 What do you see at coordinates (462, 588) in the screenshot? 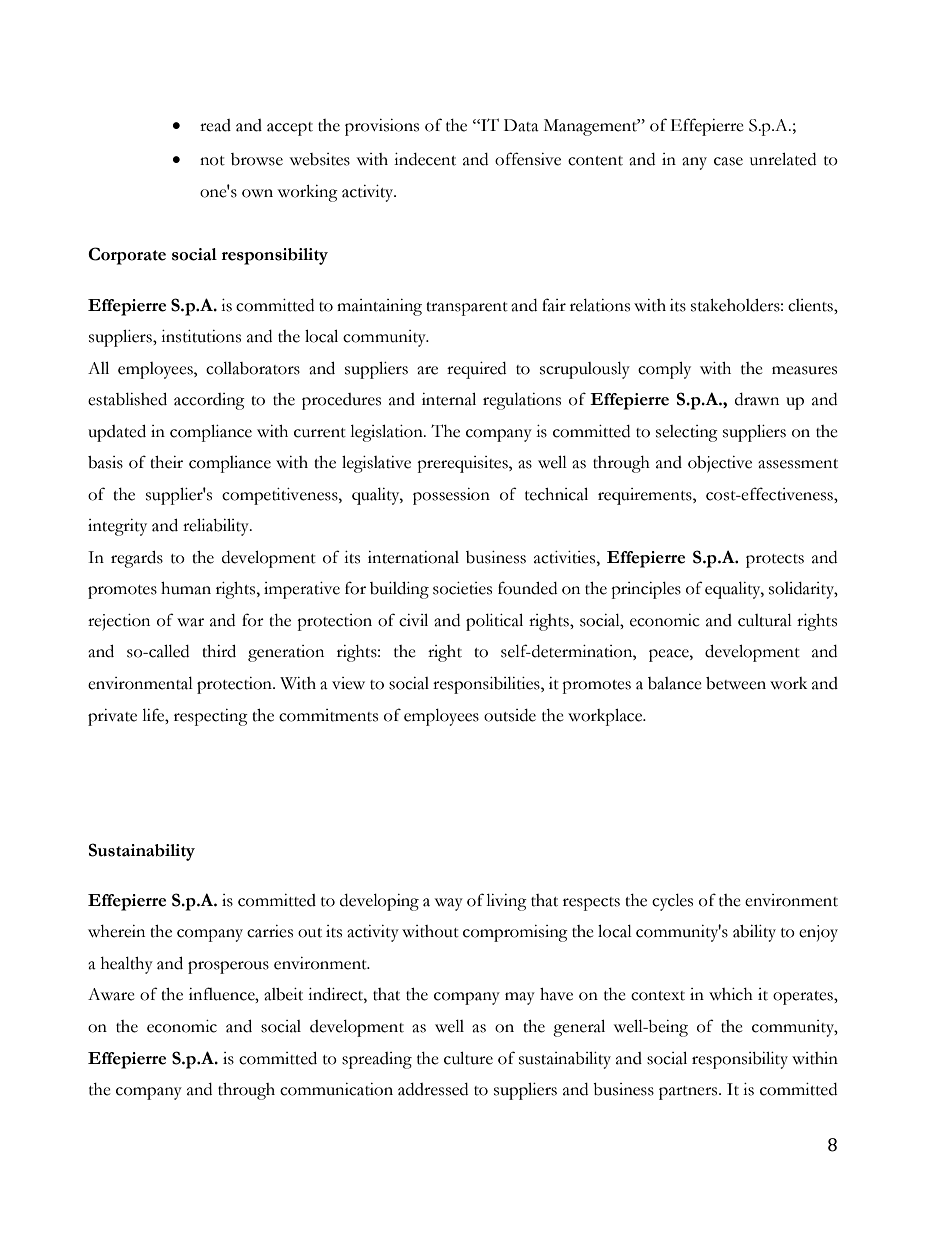
I see `societies` at bounding box center [462, 588].
